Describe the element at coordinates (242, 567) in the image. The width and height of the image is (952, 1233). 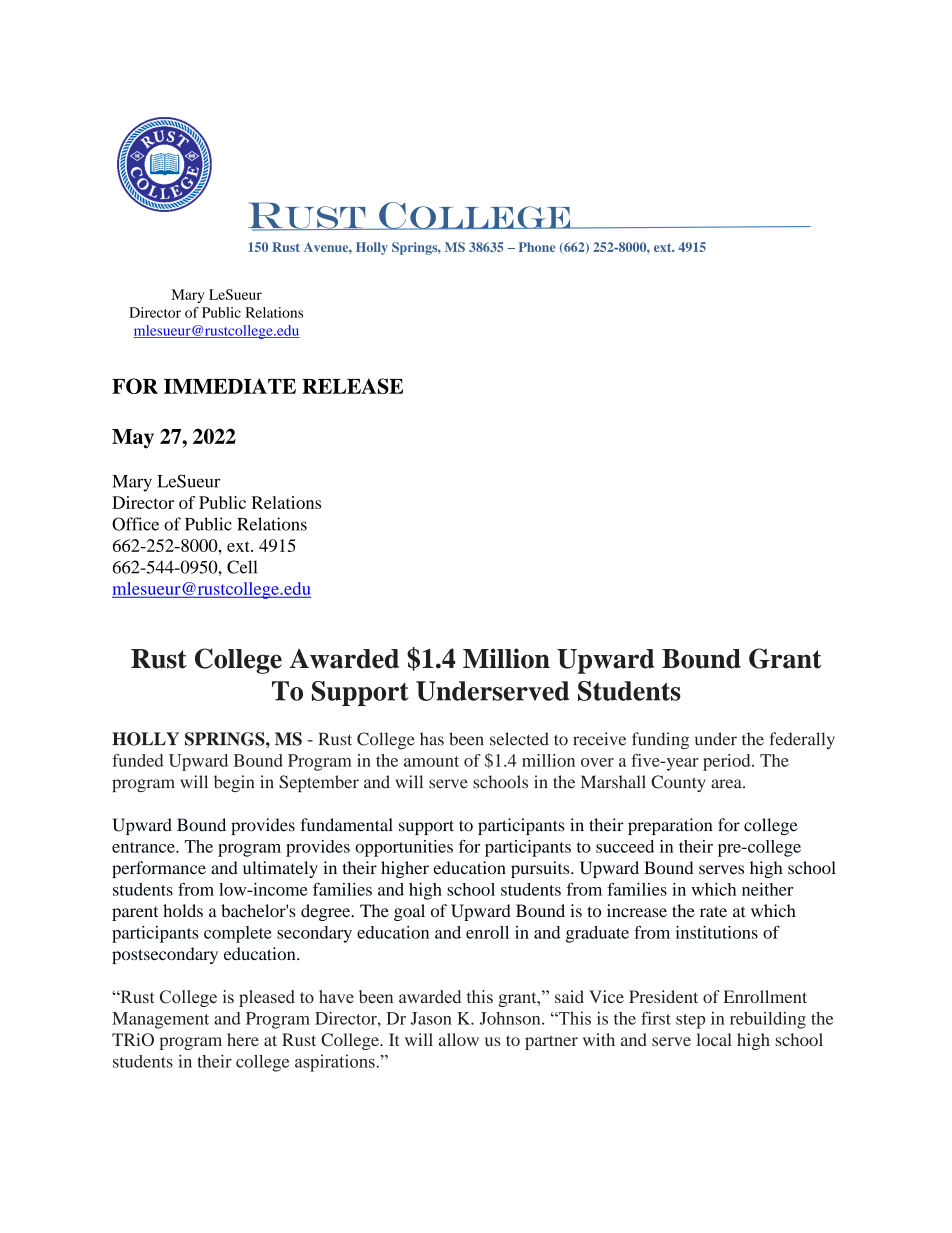
I see `Cell` at that location.
